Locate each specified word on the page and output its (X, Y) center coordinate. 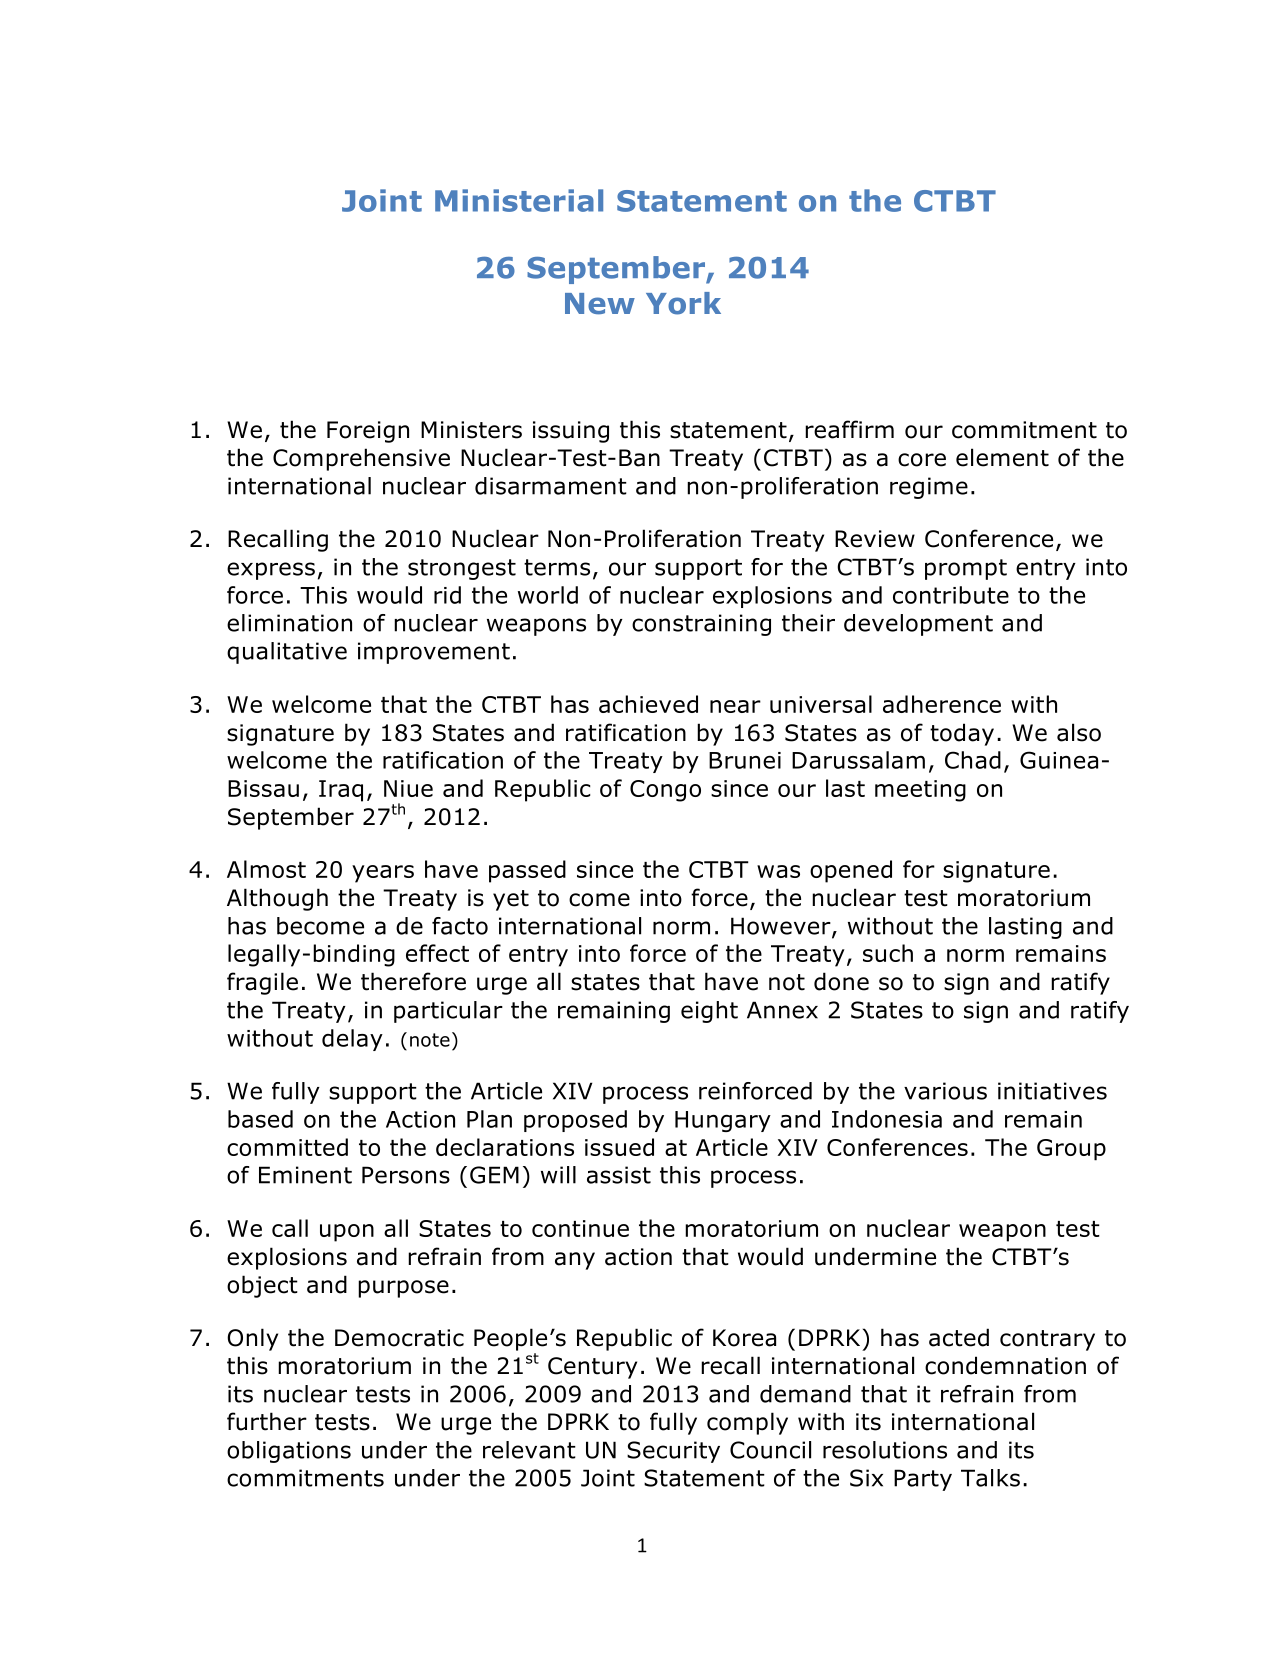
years (383, 874)
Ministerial (519, 200)
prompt (966, 569)
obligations (289, 1452)
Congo (665, 791)
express (271, 571)
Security (673, 1452)
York (683, 303)
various (945, 1091)
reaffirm (849, 429)
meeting (920, 791)
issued (619, 1147)
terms (557, 567)
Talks (990, 1478)
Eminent (305, 1175)
